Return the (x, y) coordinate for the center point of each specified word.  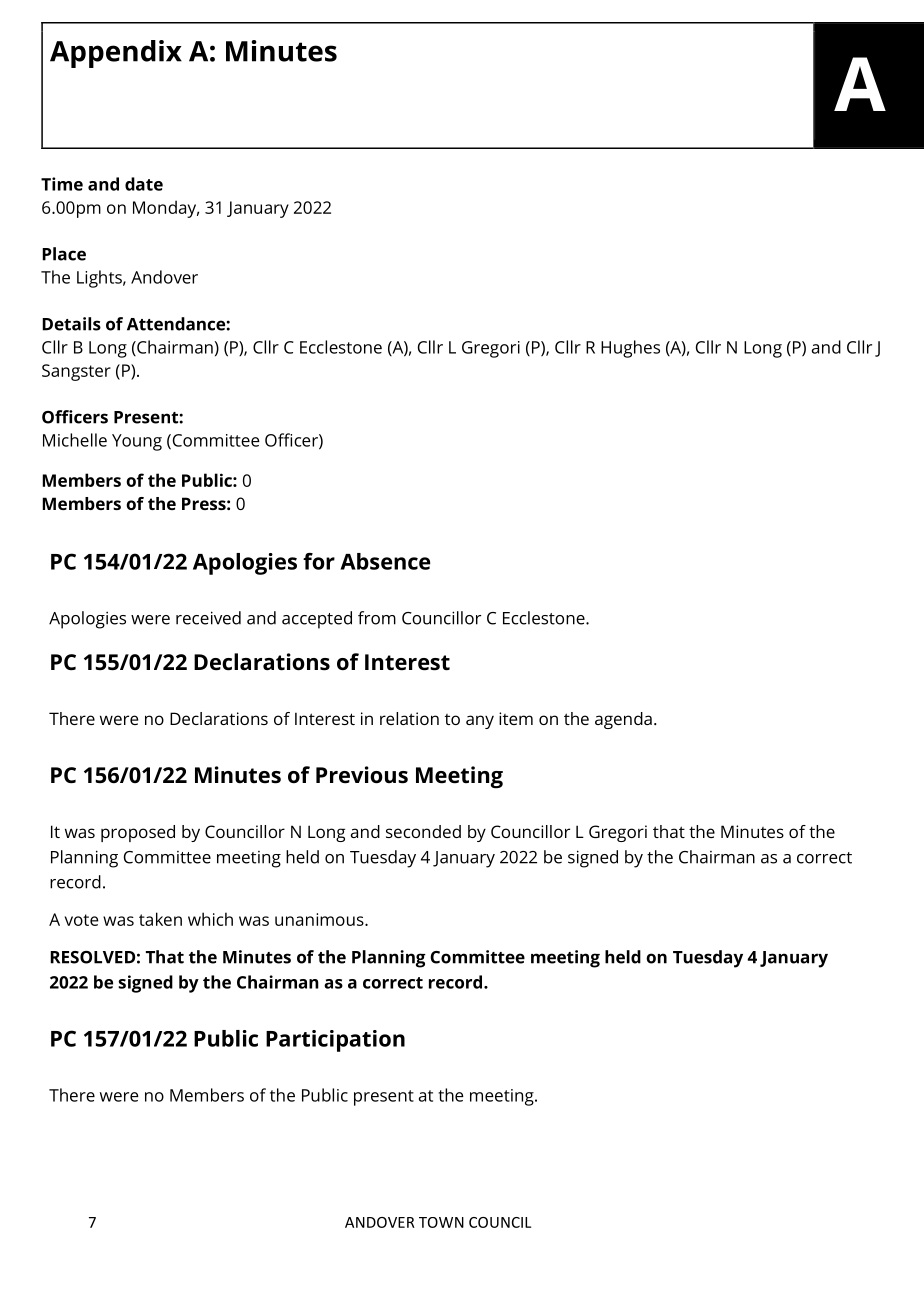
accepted (317, 620)
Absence (385, 561)
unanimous (320, 919)
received (208, 618)
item (516, 718)
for (319, 561)
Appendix (116, 54)
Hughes (630, 349)
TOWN (441, 1222)
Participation (335, 1041)
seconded (423, 831)
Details (71, 324)
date (144, 184)
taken (160, 919)
